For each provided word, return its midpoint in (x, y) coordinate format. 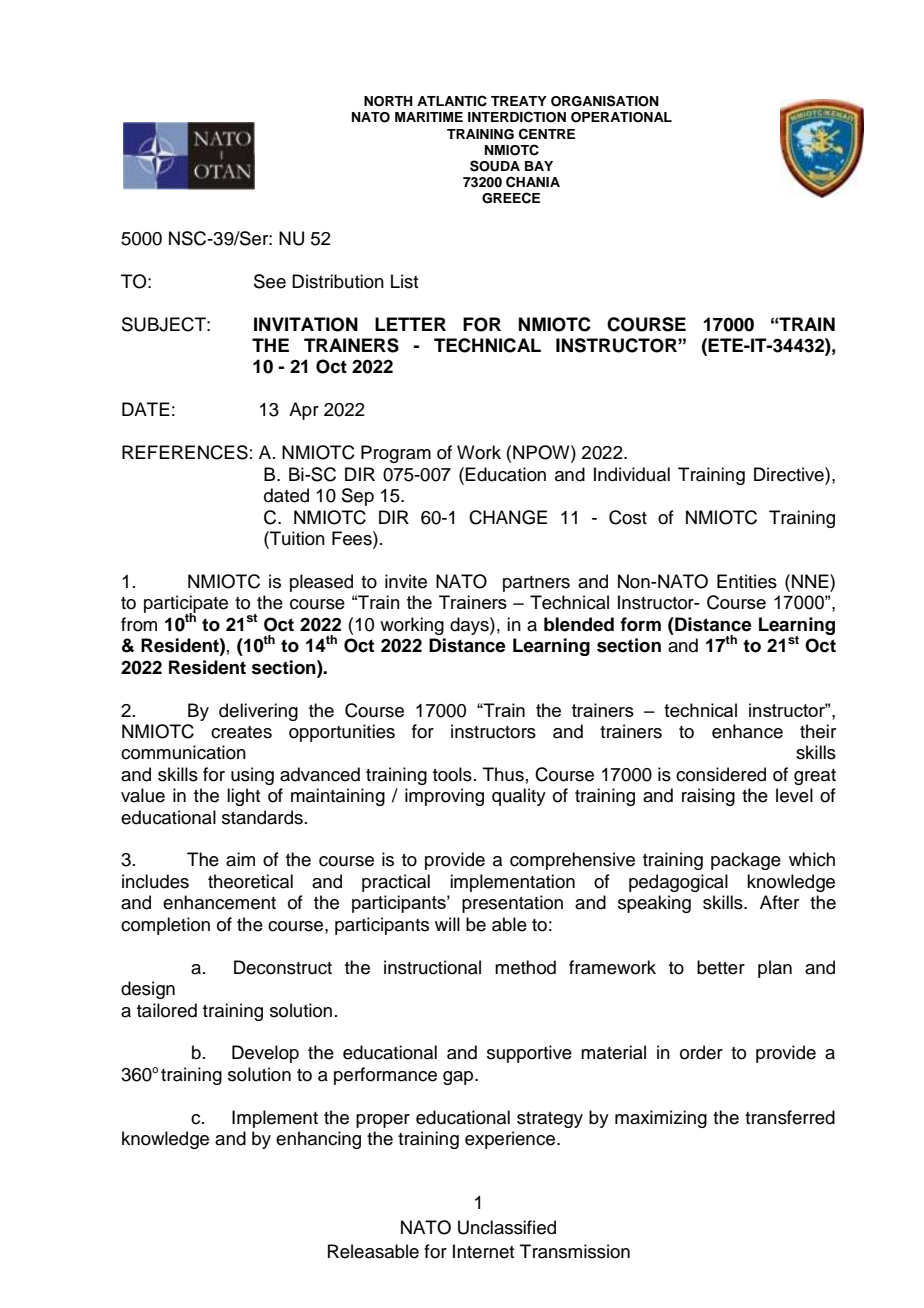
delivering (258, 712)
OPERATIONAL (621, 117)
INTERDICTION (517, 117)
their (818, 731)
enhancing (318, 1140)
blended (579, 624)
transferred (790, 1117)
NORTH (388, 101)
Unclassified (507, 1227)
